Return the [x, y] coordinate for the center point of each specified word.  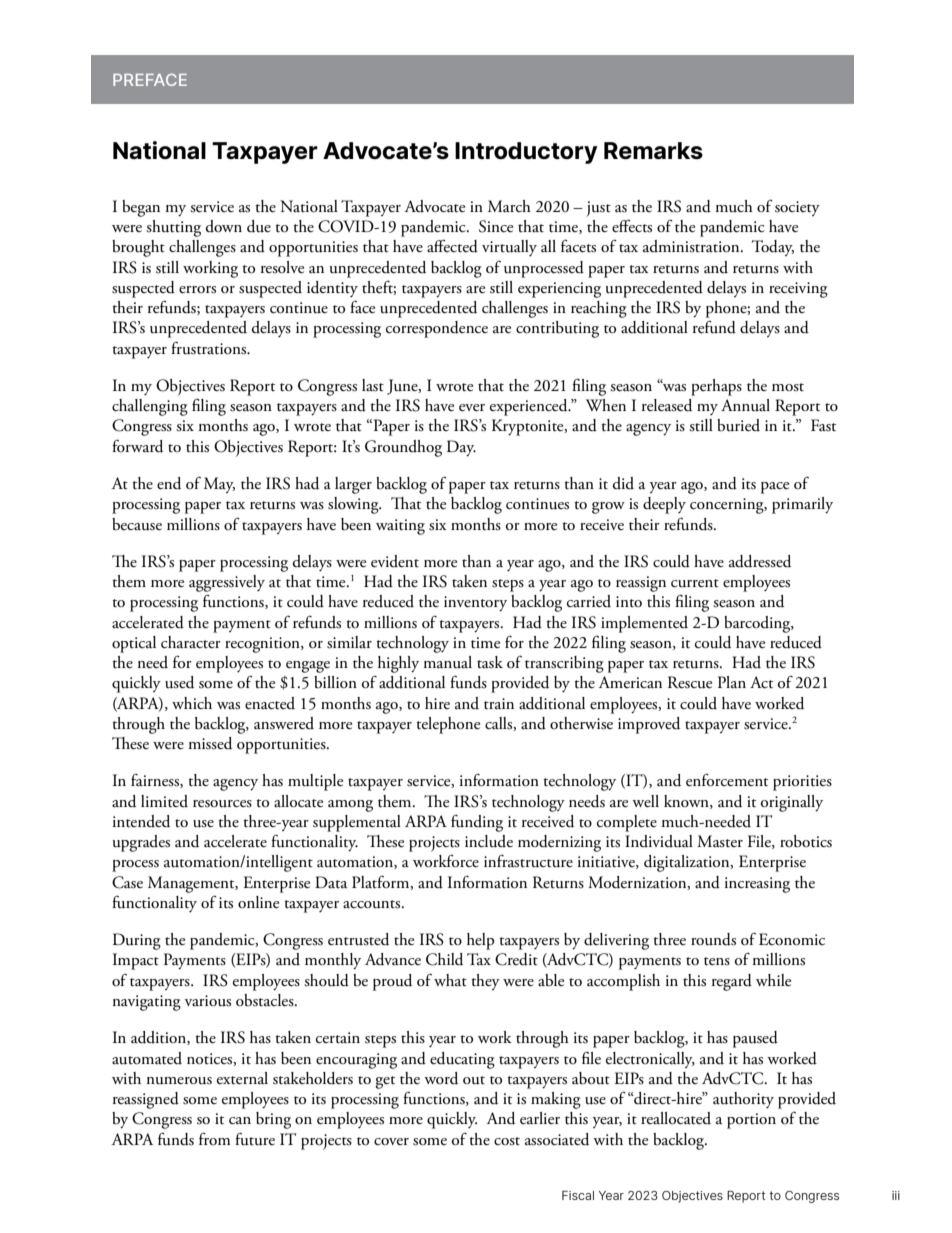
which [192, 703]
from [215, 1138]
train [499, 704]
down [224, 226]
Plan [732, 682]
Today [773, 248]
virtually [509, 248]
